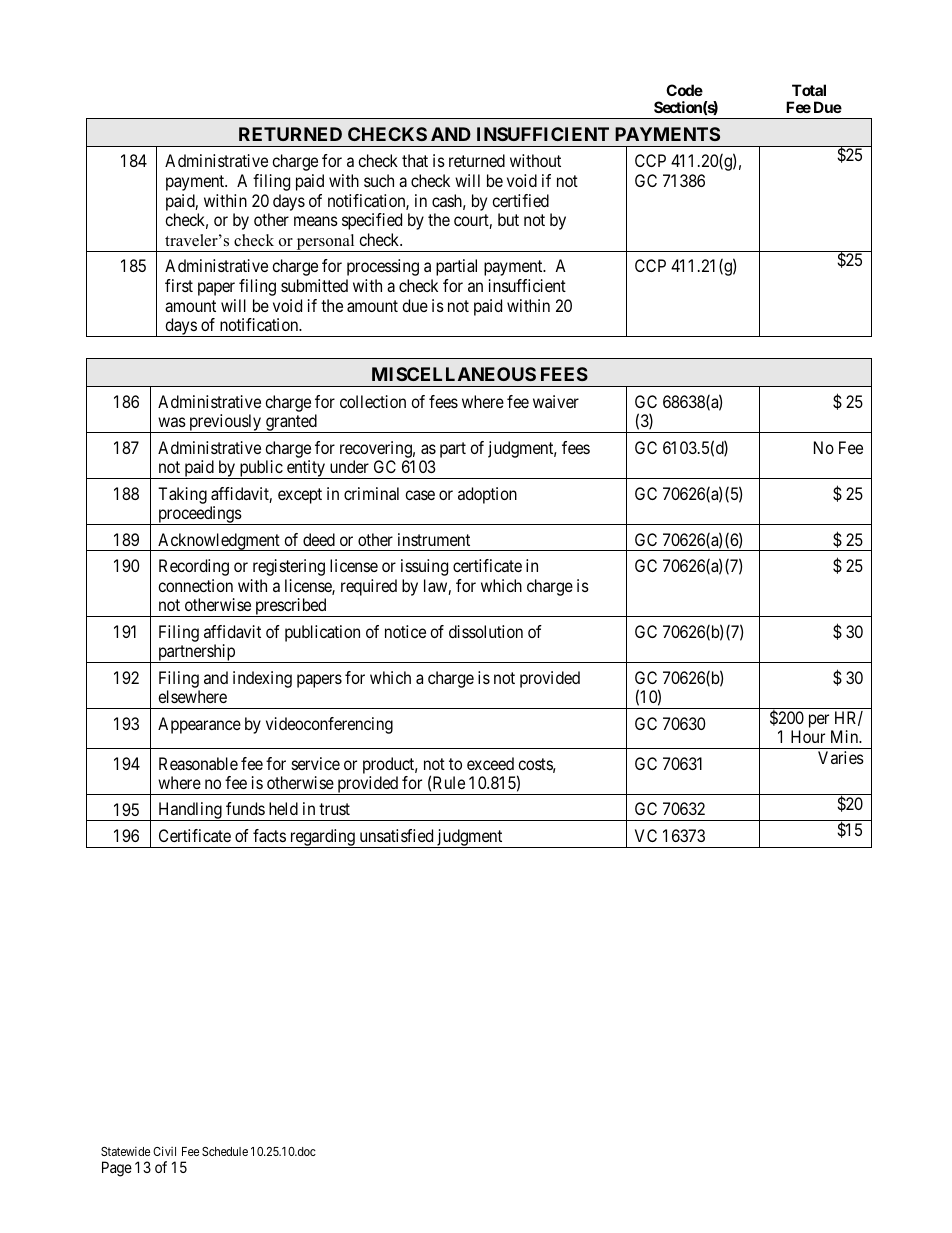  Describe the element at coordinates (808, 736) in the image. I see `Hour` at that location.
